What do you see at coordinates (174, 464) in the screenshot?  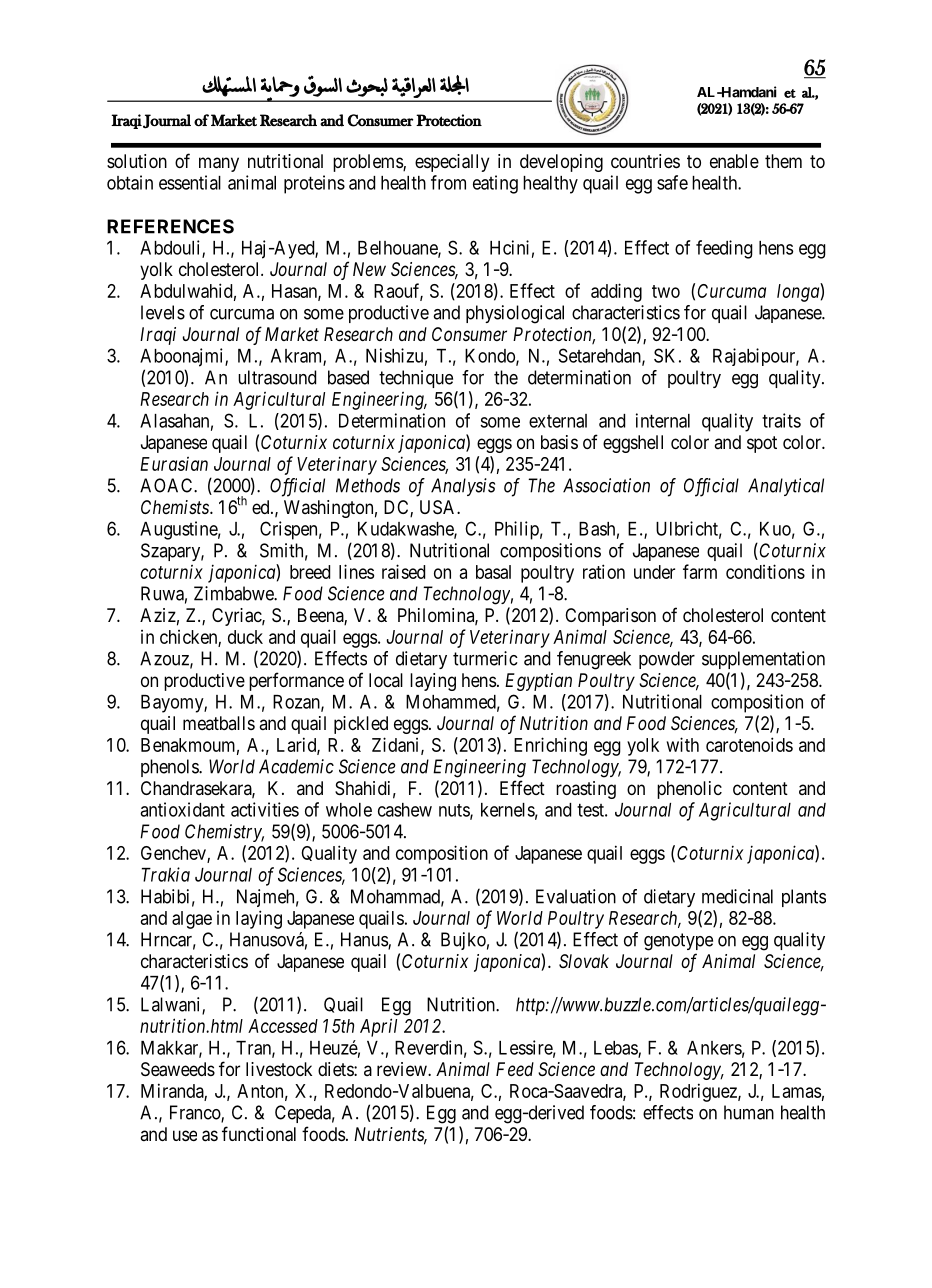 I see `Eurasian` at bounding box center [174, 464].
